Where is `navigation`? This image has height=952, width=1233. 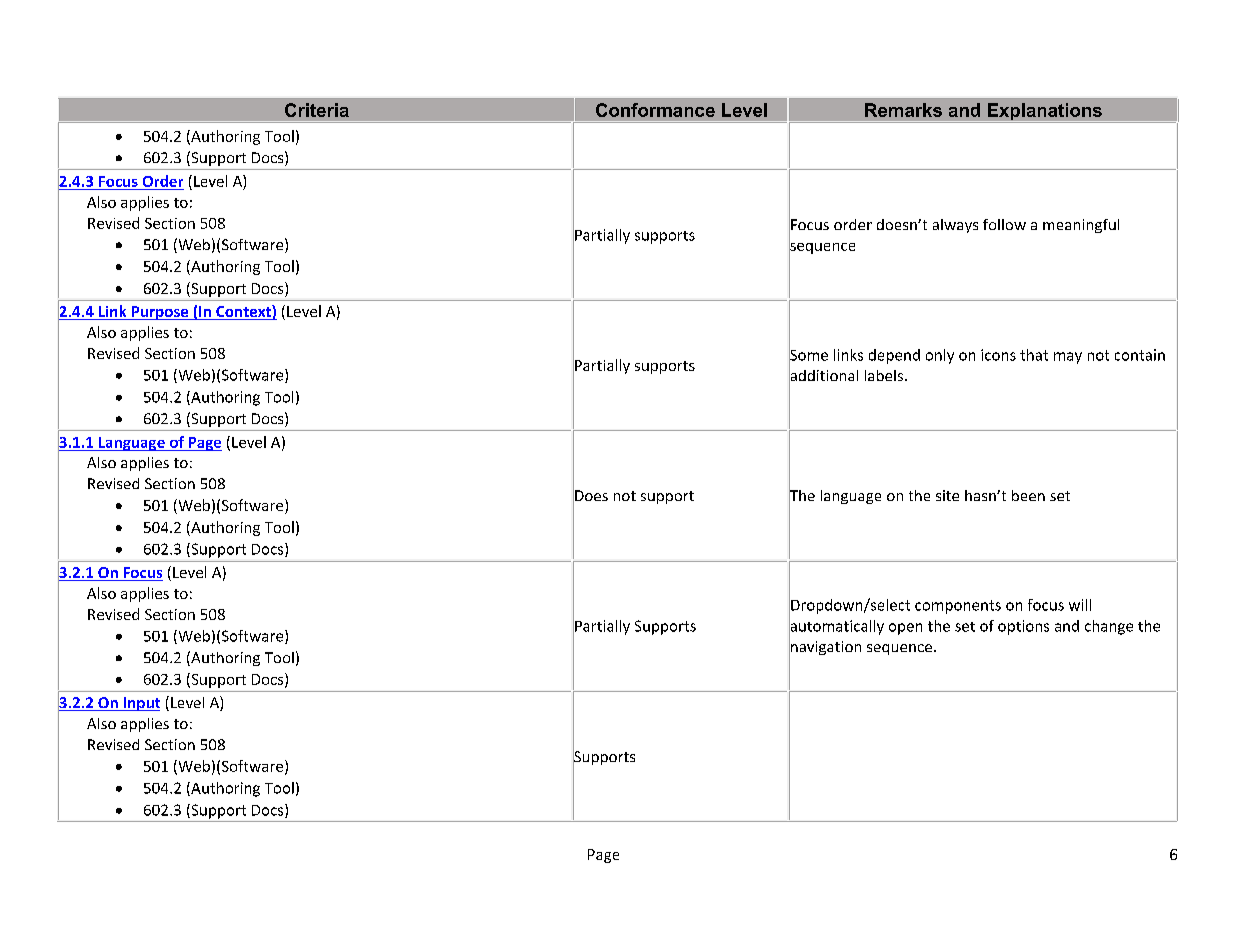 navigation is located at coordinates (825, 648).
